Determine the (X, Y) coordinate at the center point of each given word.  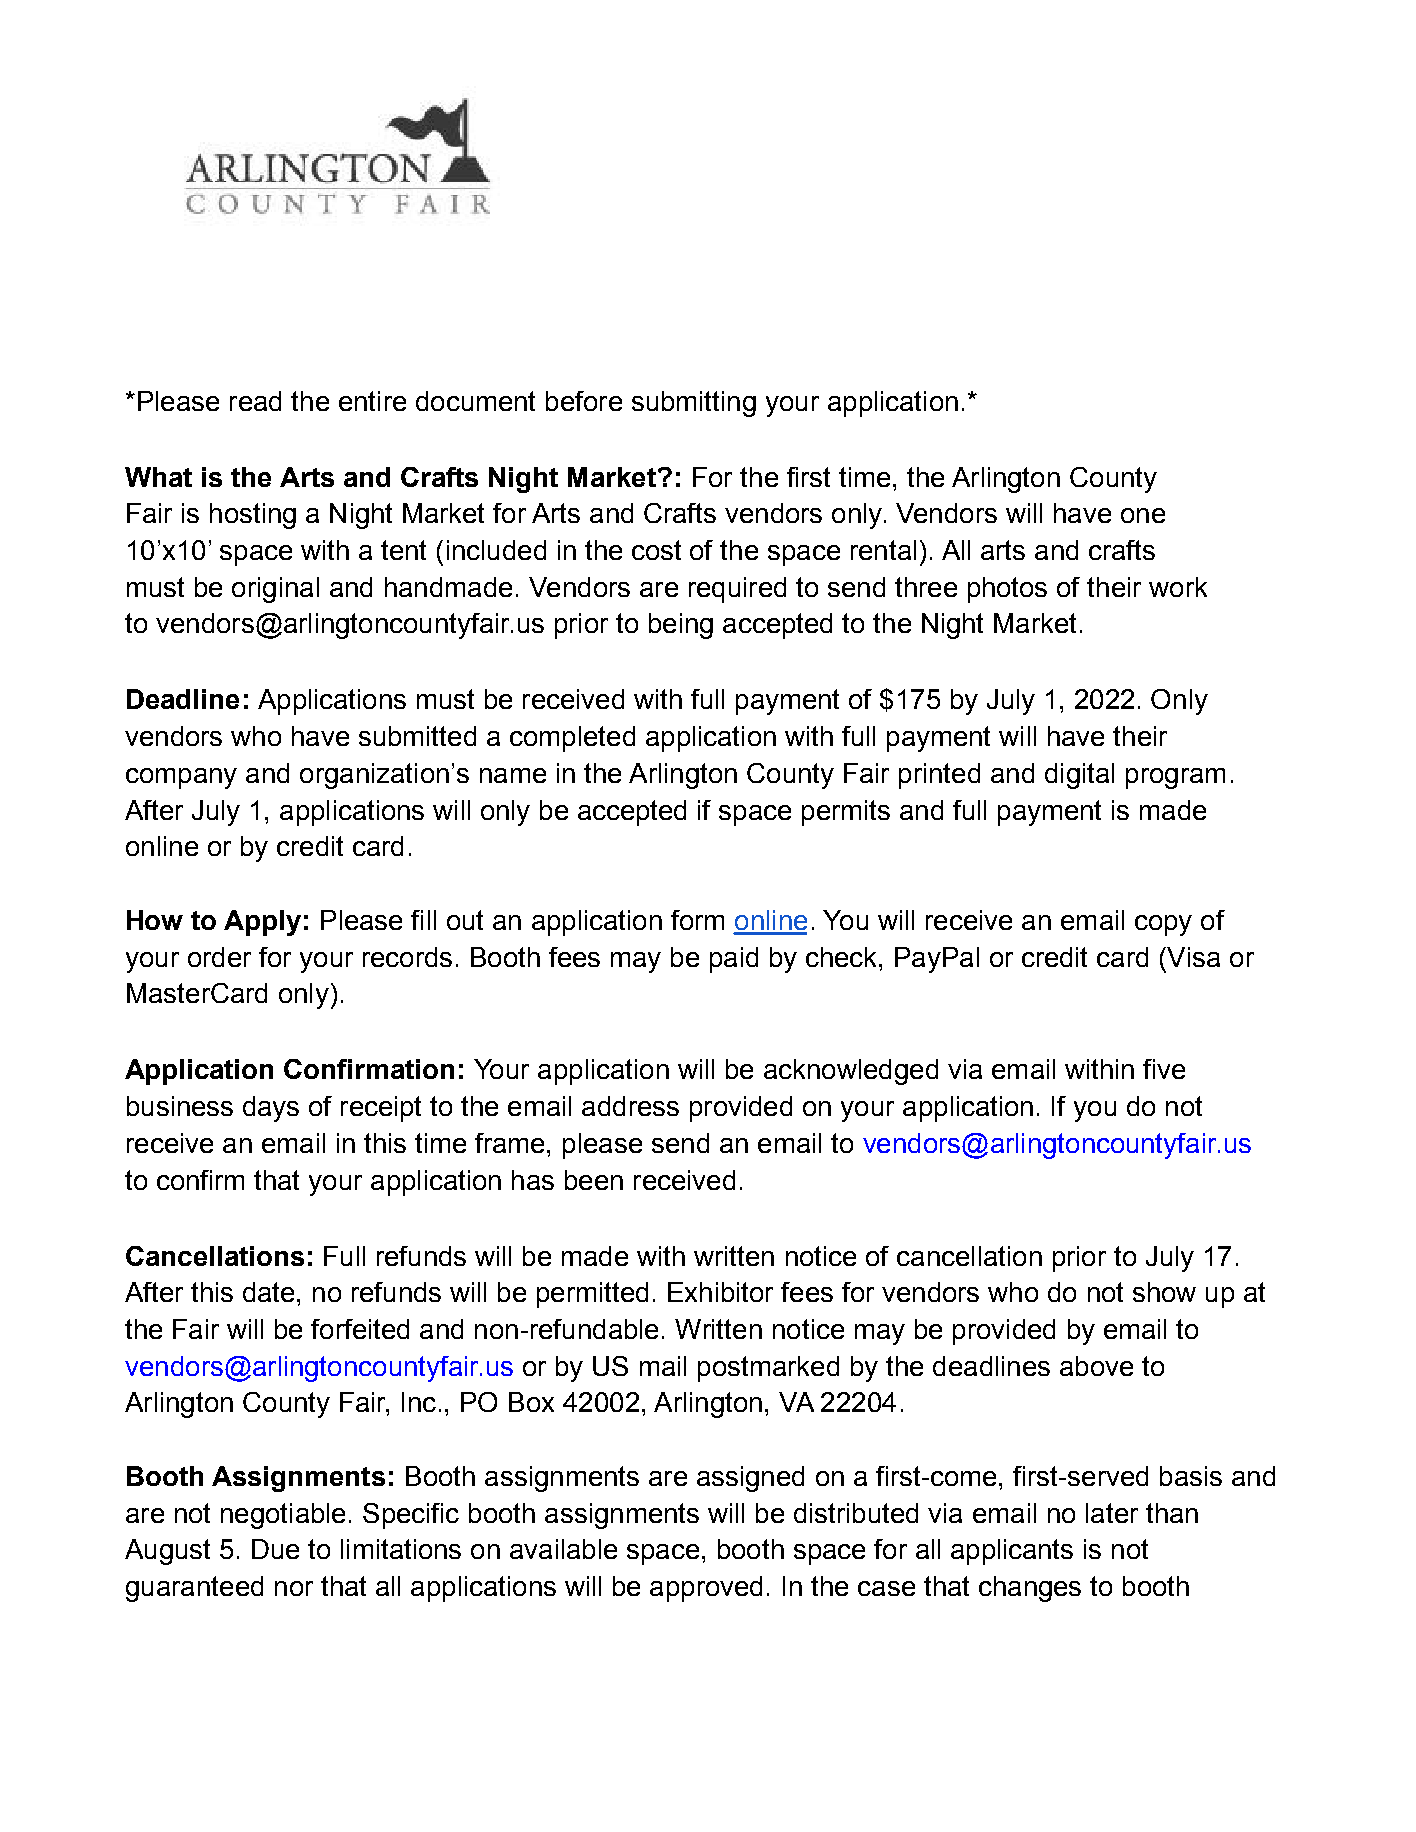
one (1143, 515)
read (255, 401)
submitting (694, 404)
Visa (1192, 957)
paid (734, 960)
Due (275, 1549)
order (219, 957)
